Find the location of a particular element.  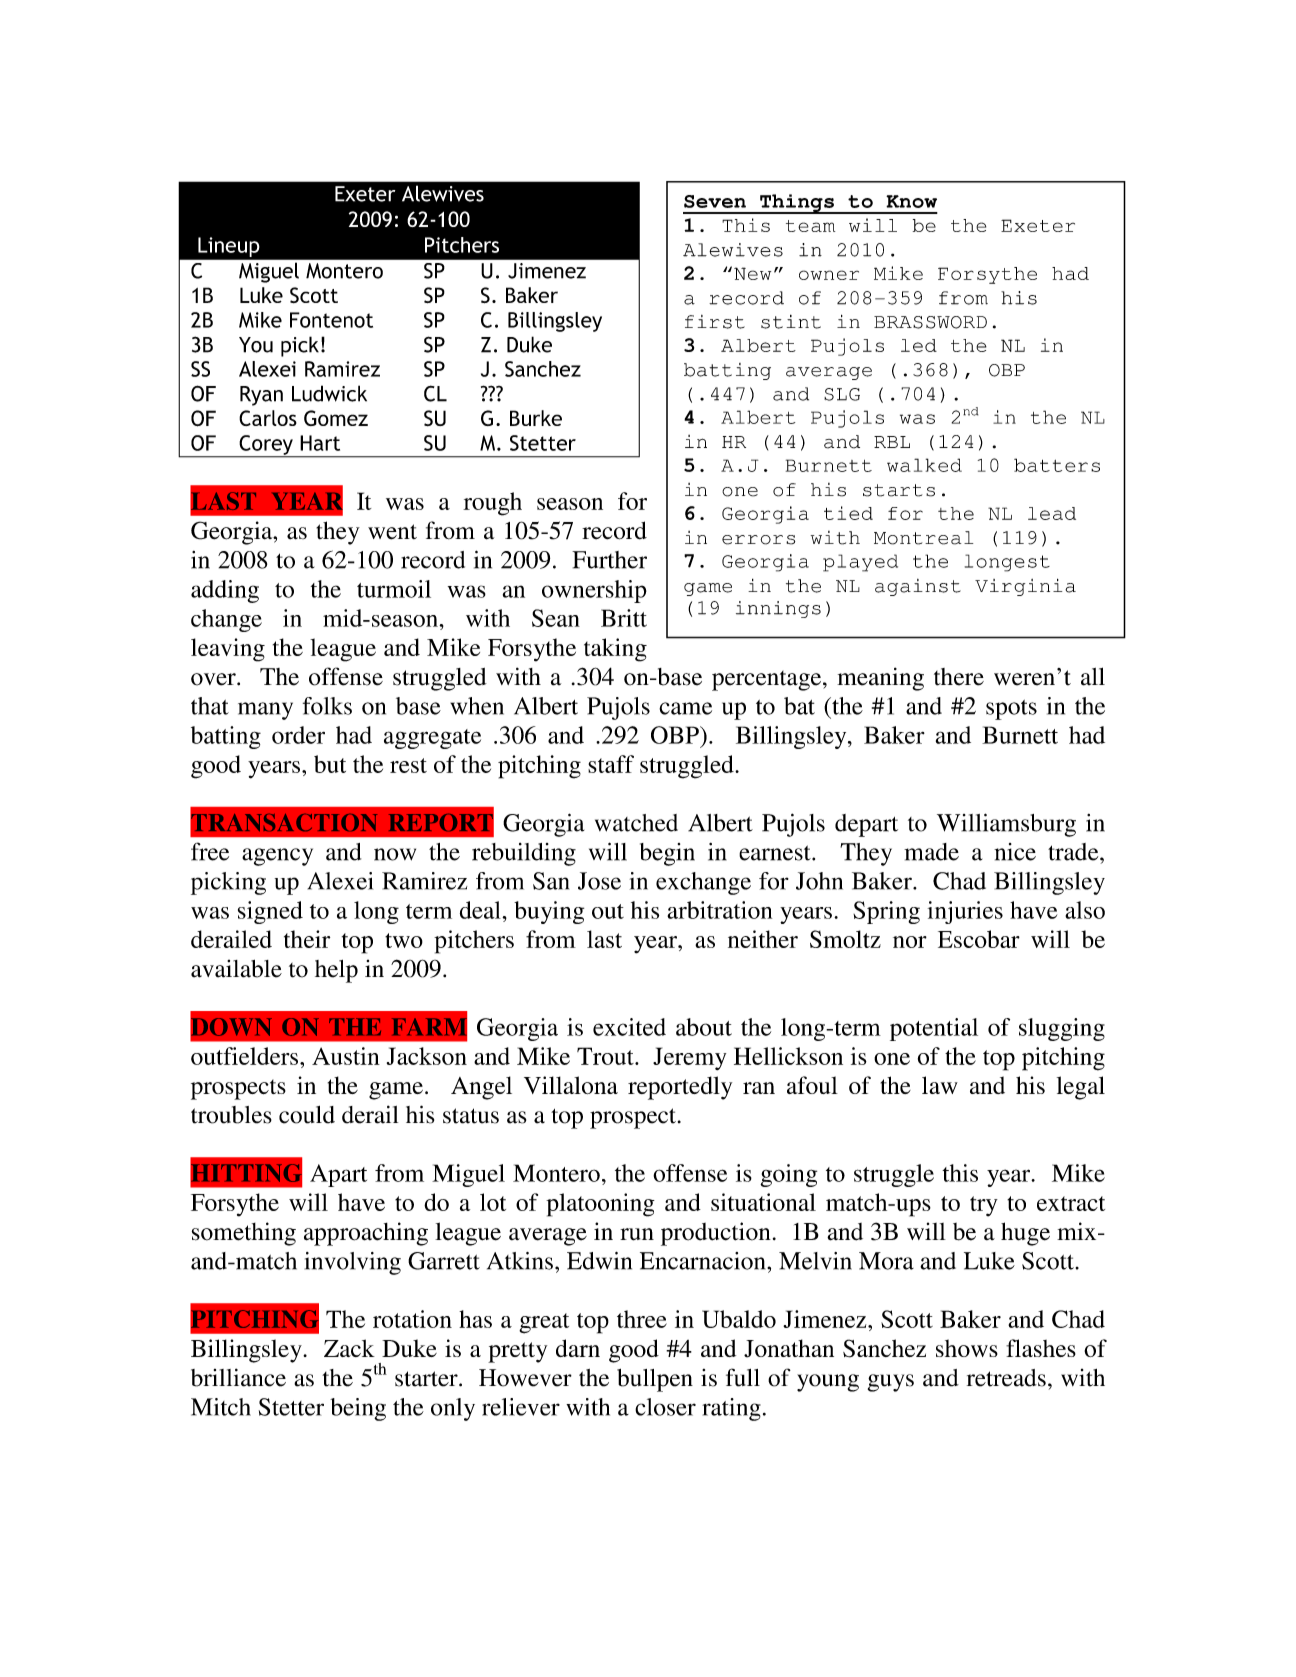

walked is located at coordinates (924, 465).
